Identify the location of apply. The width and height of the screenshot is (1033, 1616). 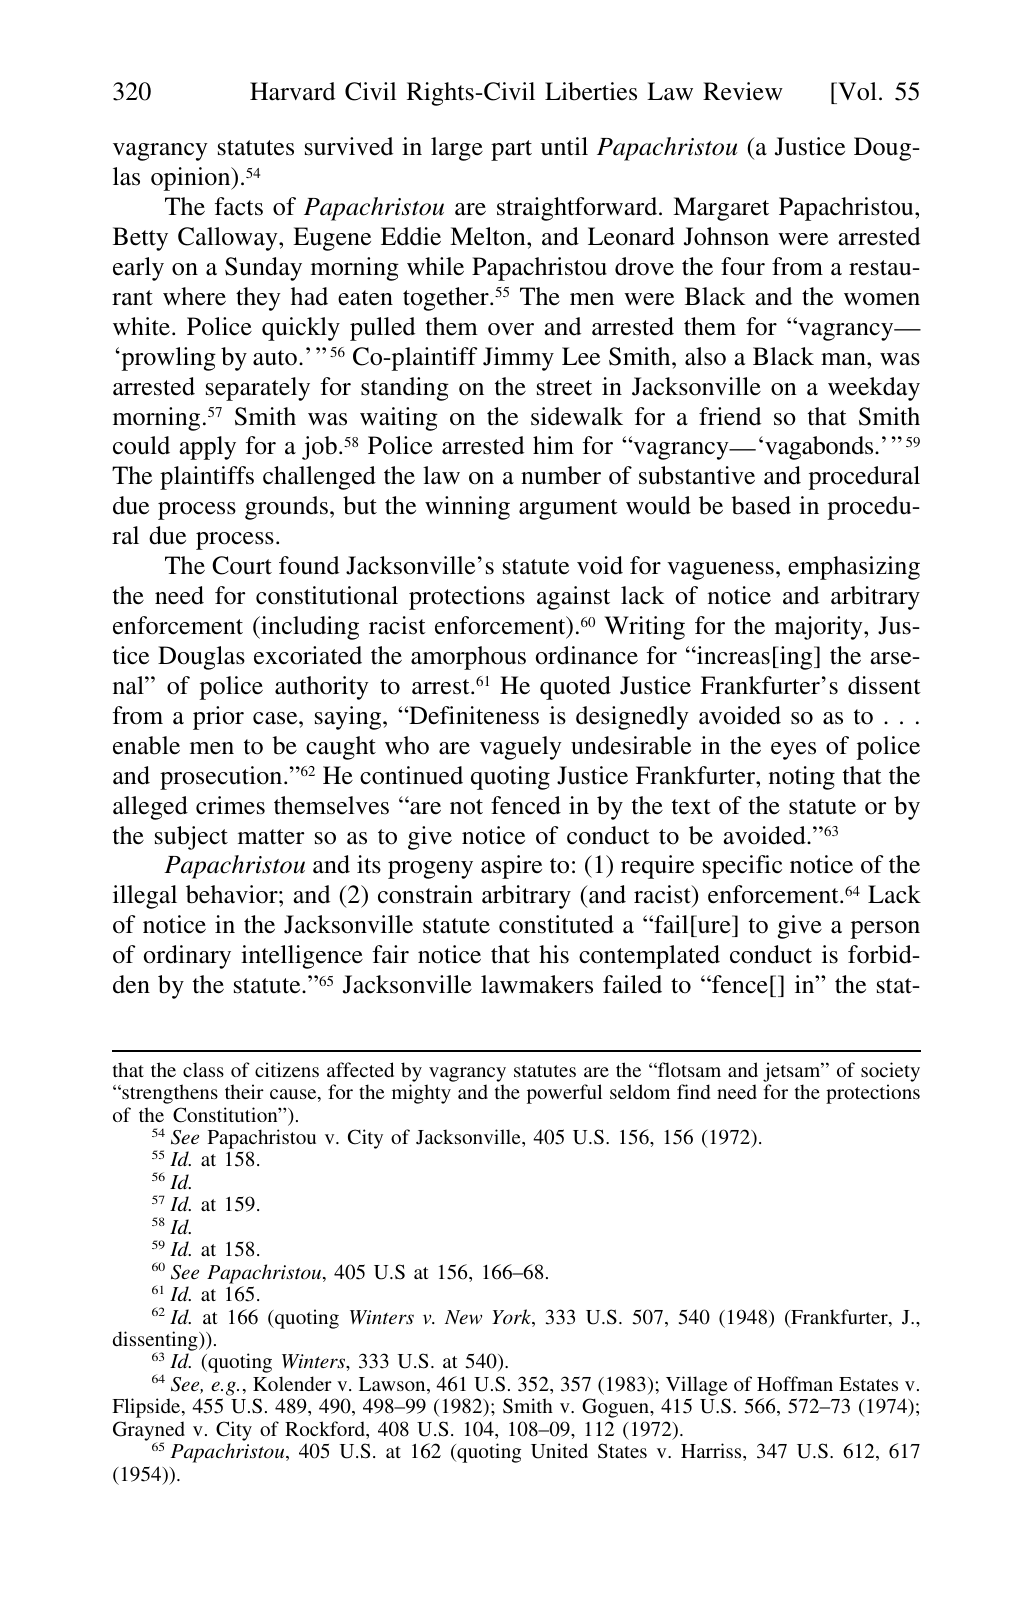
(207, 448).
